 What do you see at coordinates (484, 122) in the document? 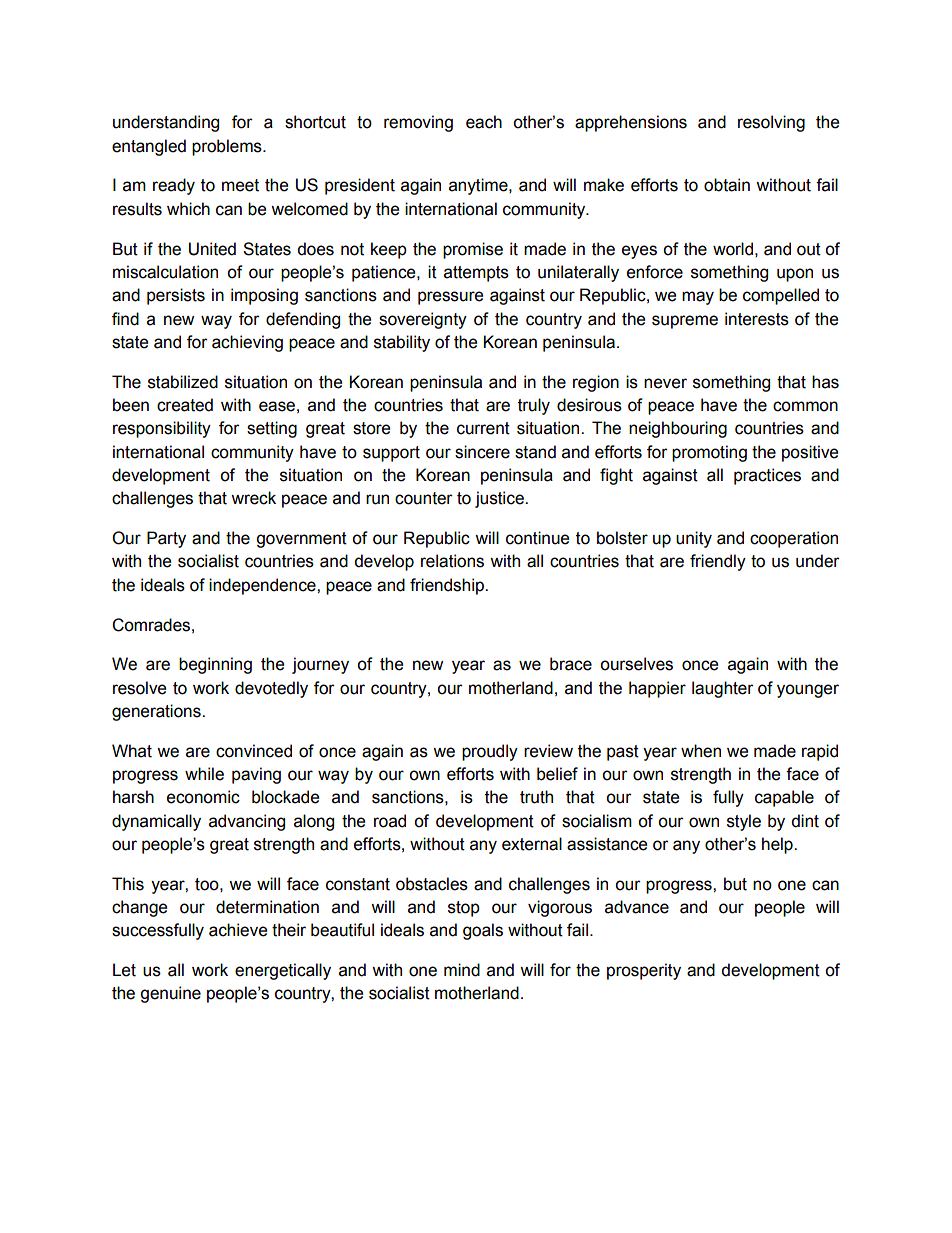
I see `each` at bounding box center [484, 122].
